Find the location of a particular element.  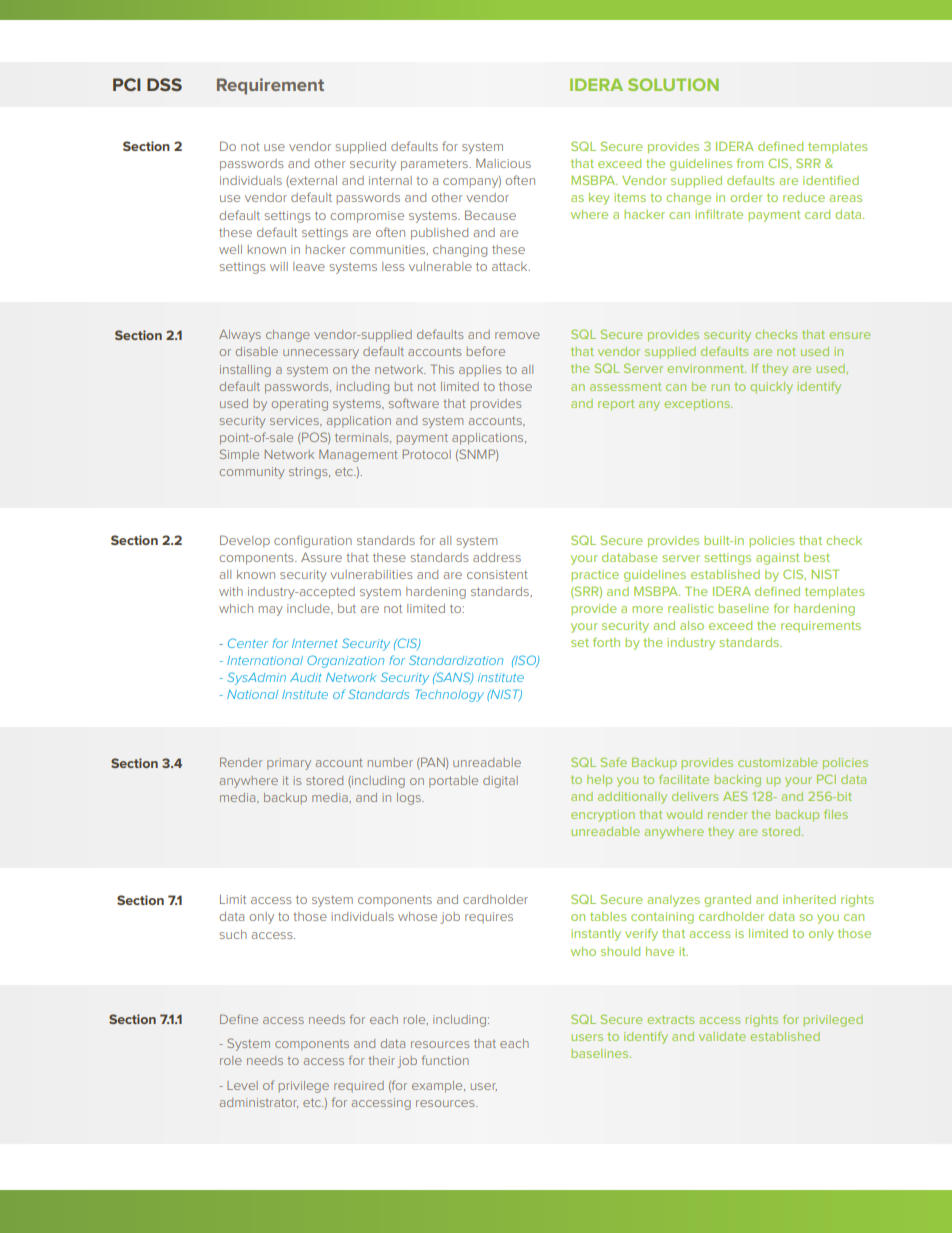

AES is located at coordinates (735, 796).
